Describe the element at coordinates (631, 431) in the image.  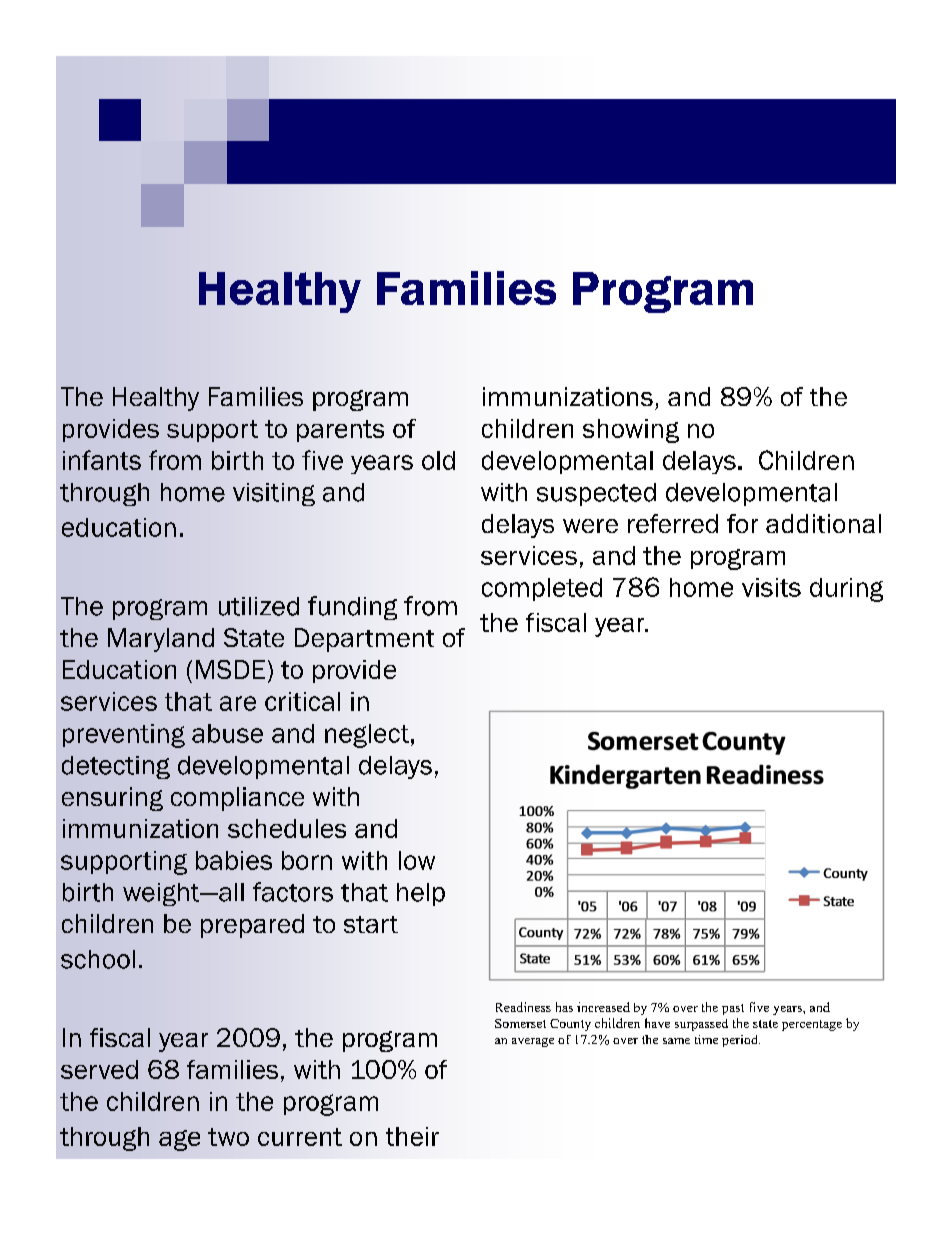
I see `showing` at that location.
